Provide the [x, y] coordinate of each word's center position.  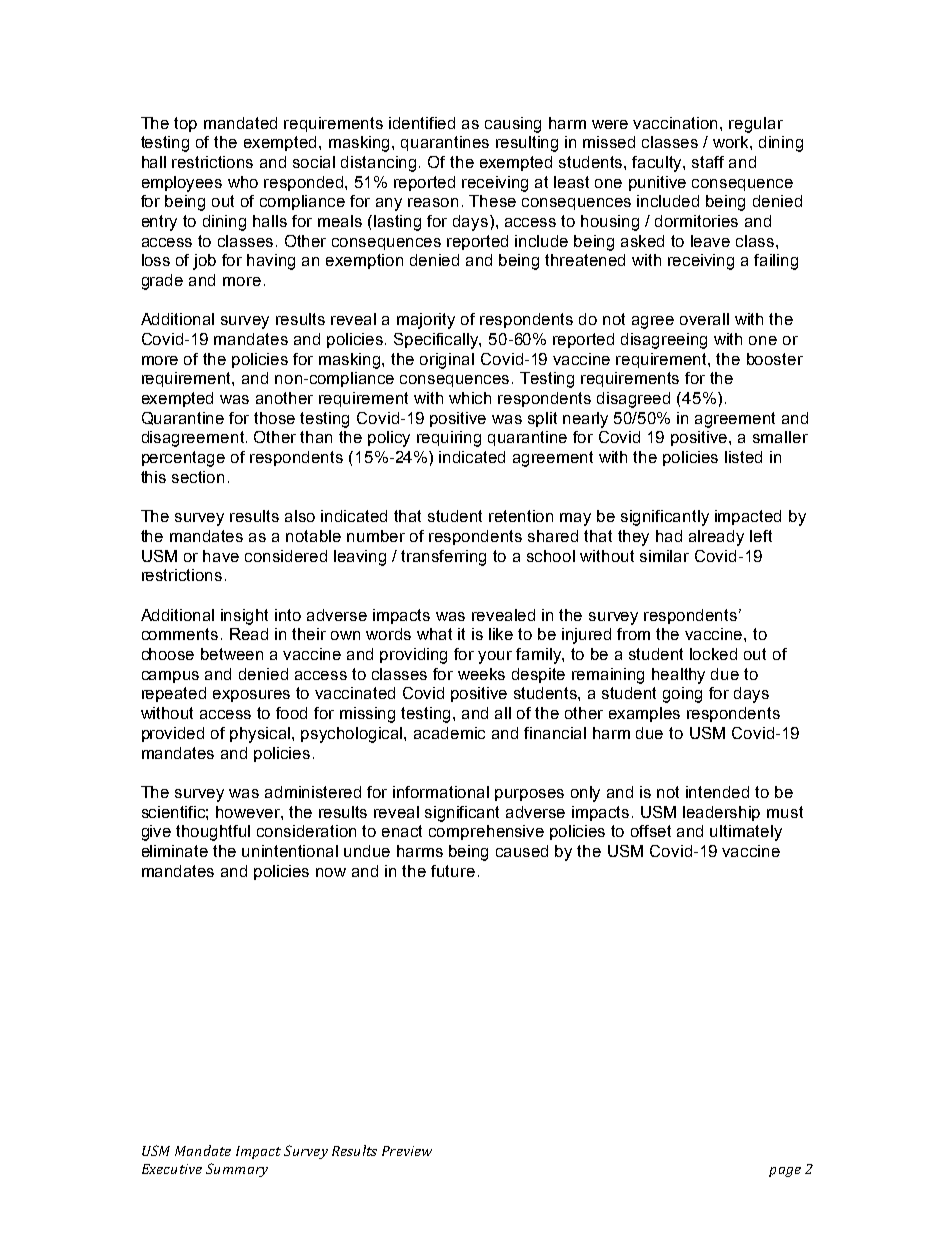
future [453, 871]
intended [717, 792]
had [669, 536]
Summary [237, 1170]
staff [708, 162]
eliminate [175, 851]
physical [261, 735]
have [221, 556]
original [447, 361]
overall [704, 319]
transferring [443, 558]
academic [449, 733]
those [274, 418]
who [243, 182]
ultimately [746, 833]
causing [513, 125]
